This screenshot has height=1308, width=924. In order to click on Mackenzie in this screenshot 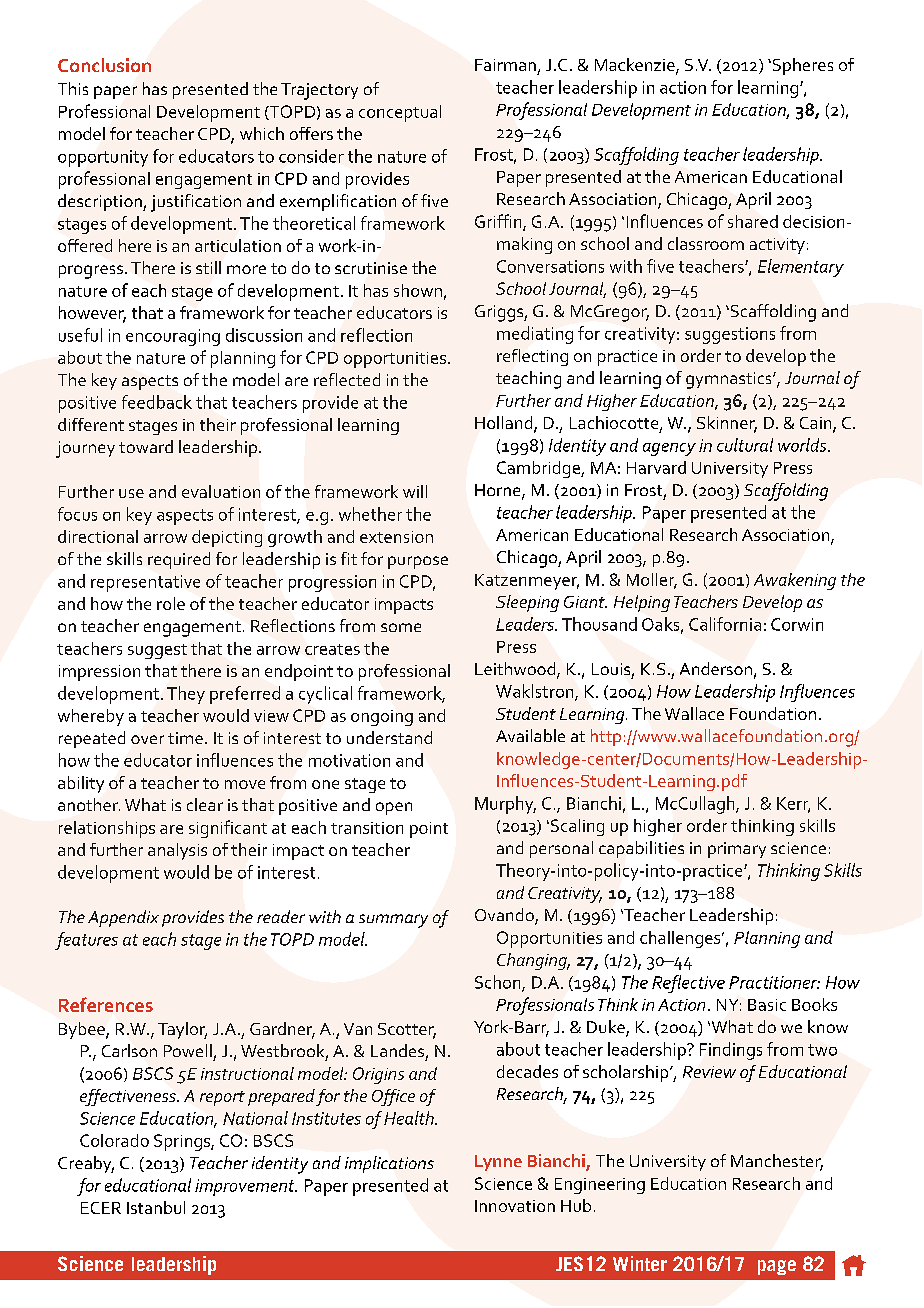, I will do `click(636, 66)`.
